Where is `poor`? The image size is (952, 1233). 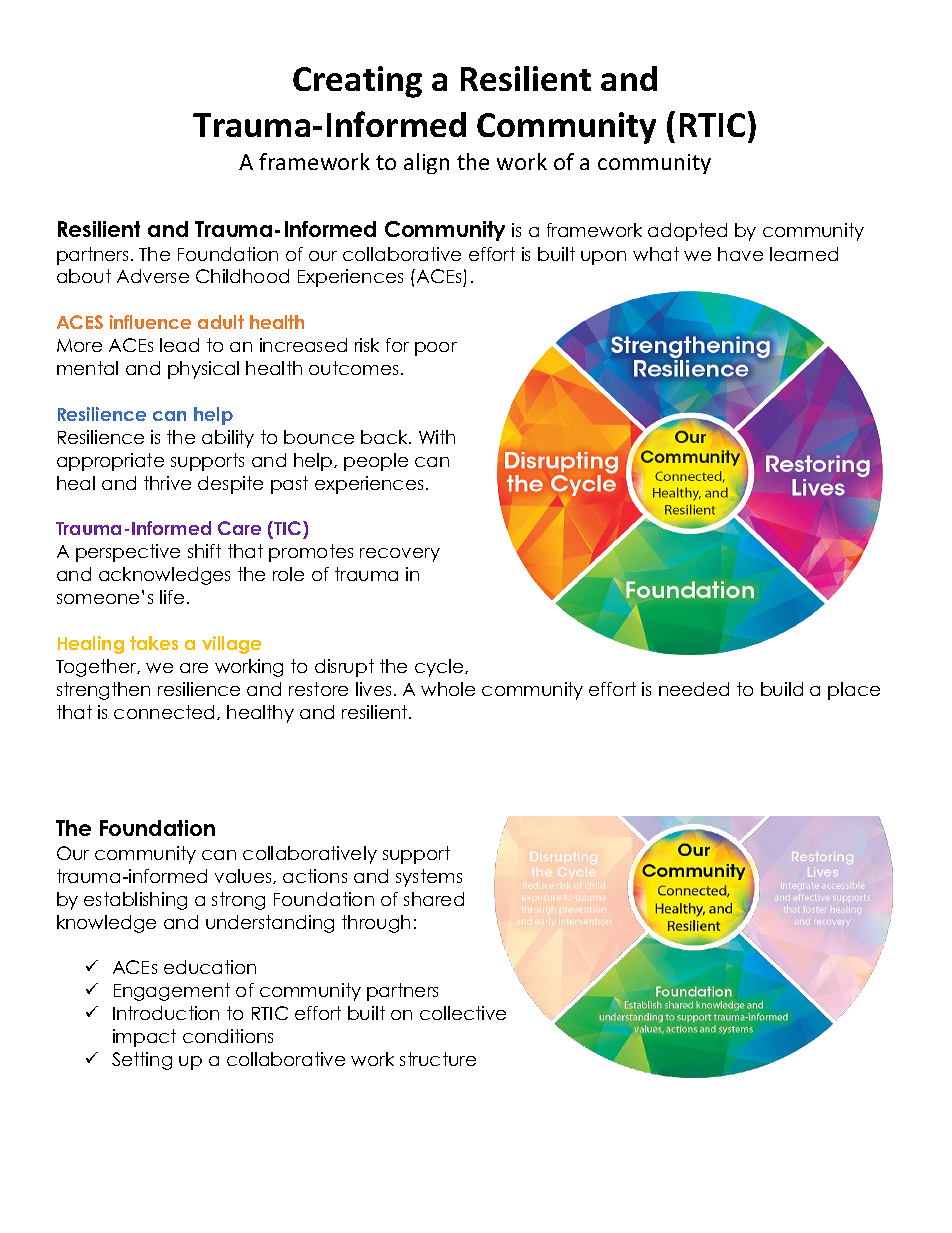
poor is located at coordinates (436, 349).
